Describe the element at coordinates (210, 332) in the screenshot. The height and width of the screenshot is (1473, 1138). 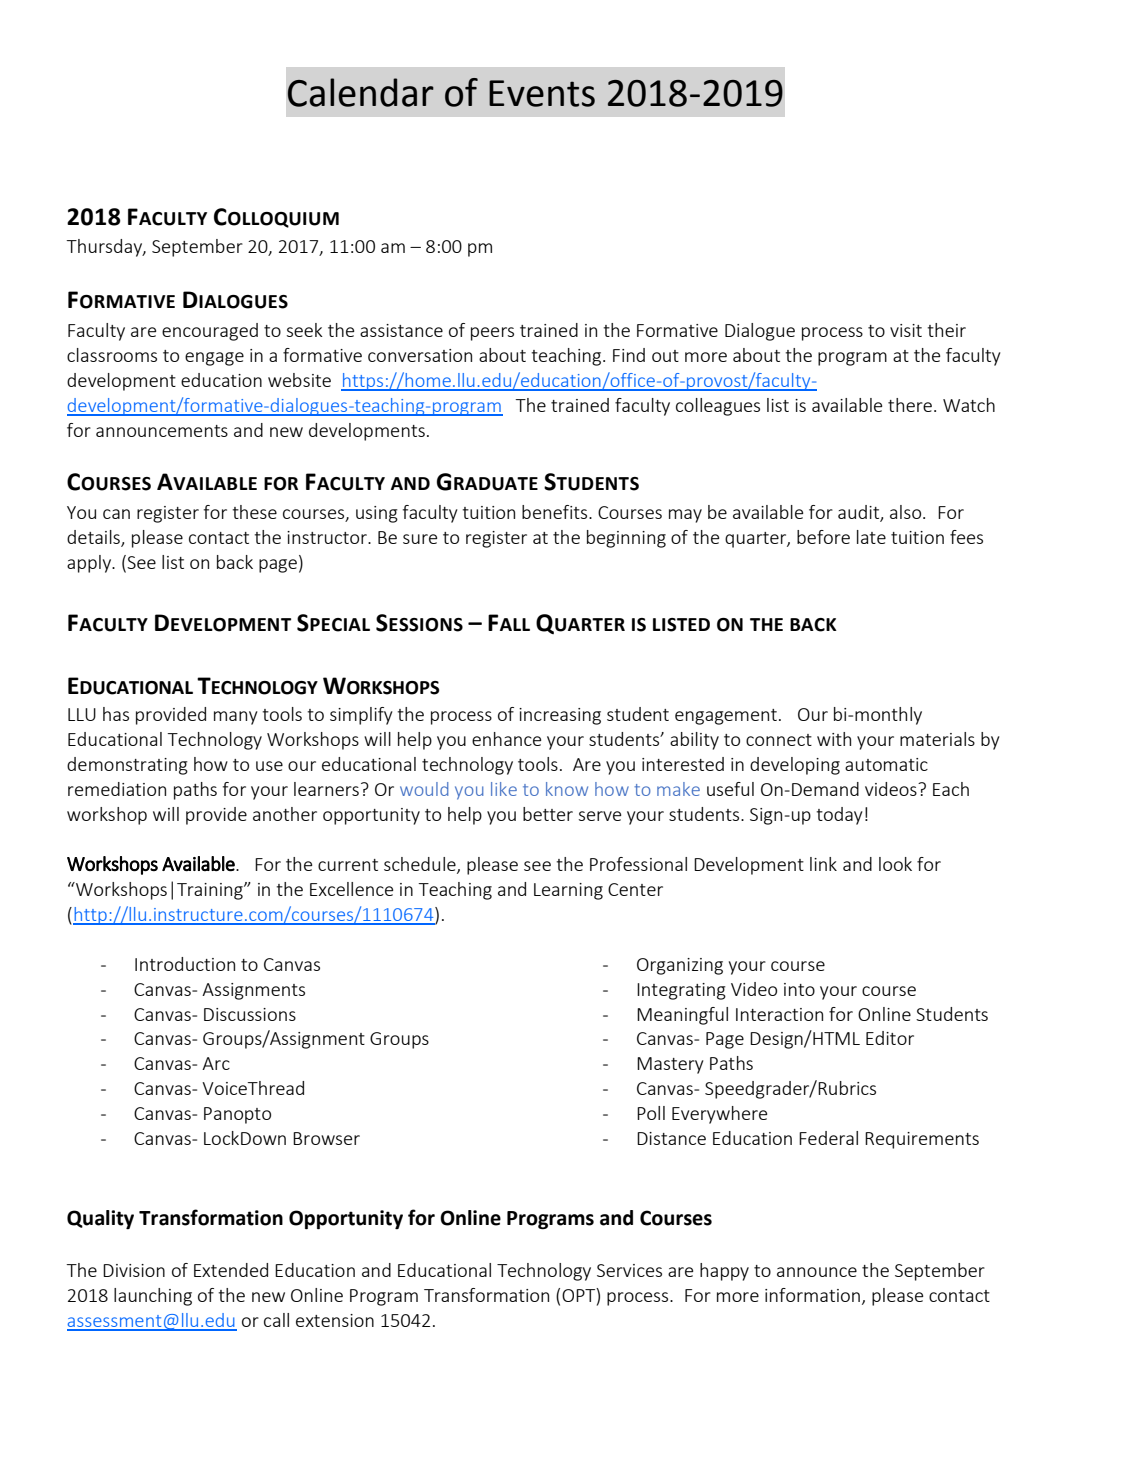
I see `encouraged` at that location.
